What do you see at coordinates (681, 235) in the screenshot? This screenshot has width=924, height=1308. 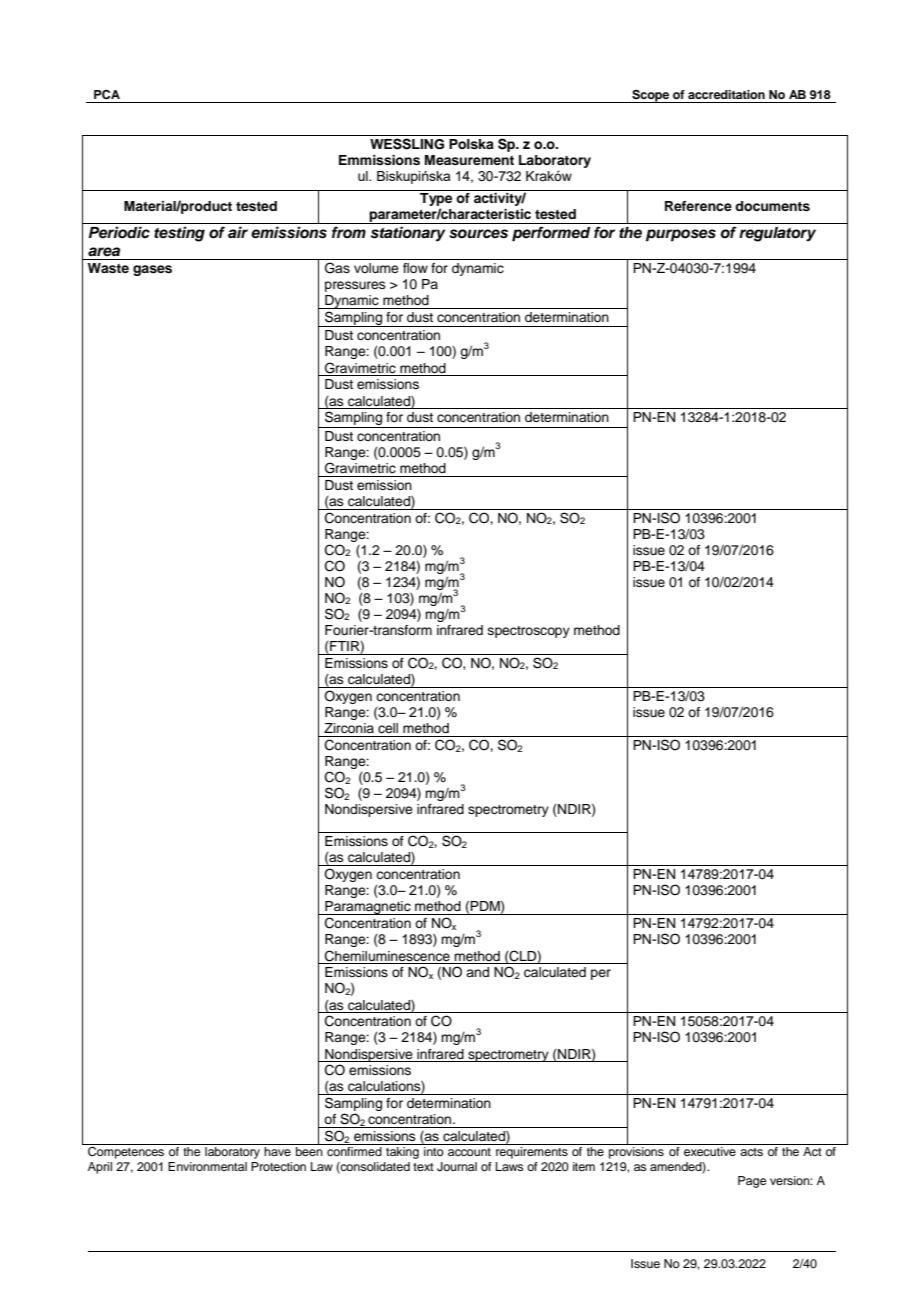 I see `purposes` at bounding box center [681, 235].
